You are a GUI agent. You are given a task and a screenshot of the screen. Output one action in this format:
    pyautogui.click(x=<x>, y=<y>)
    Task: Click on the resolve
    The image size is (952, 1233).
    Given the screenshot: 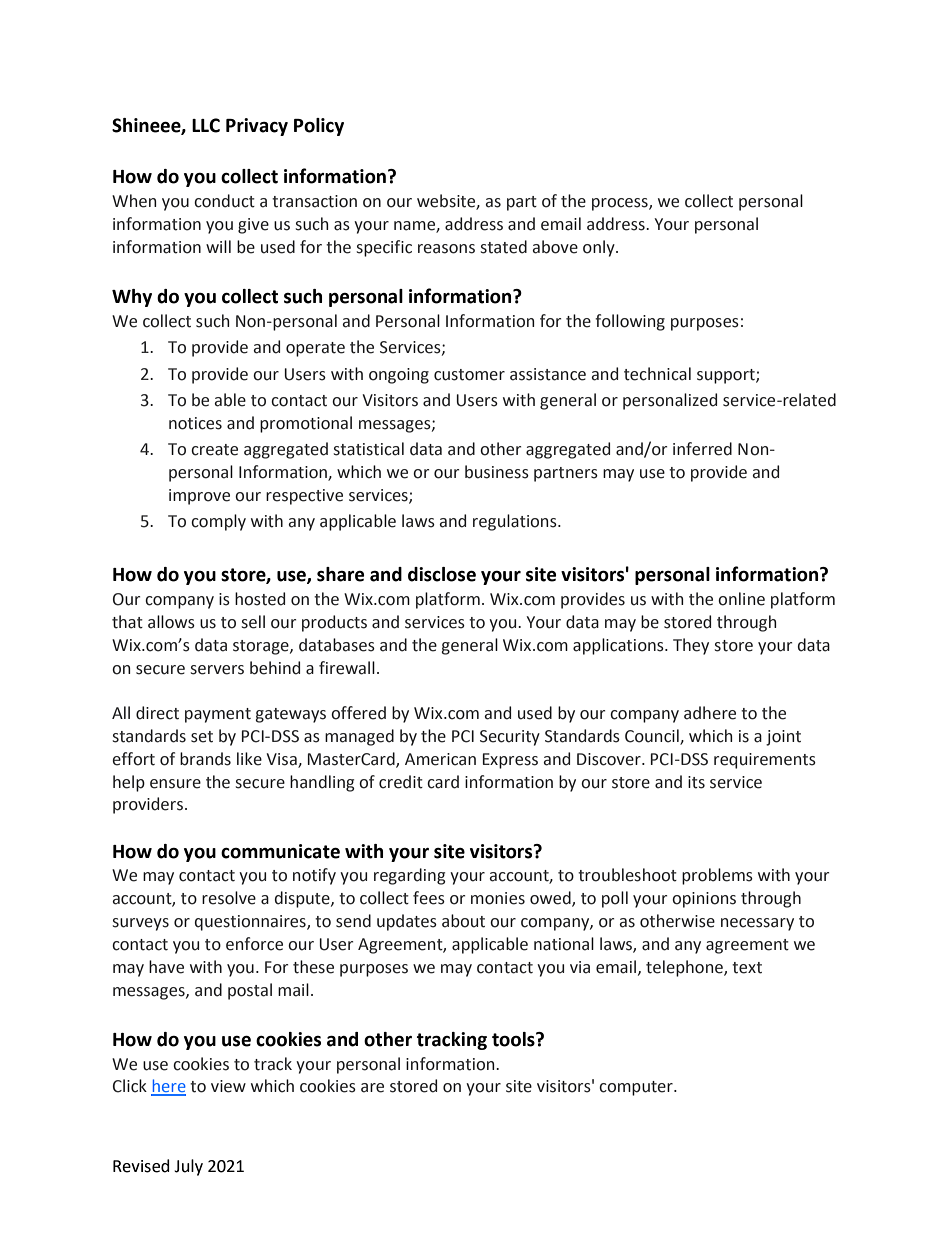 What is the action you would take?
    pyautogui.click(x=229, y=898)
